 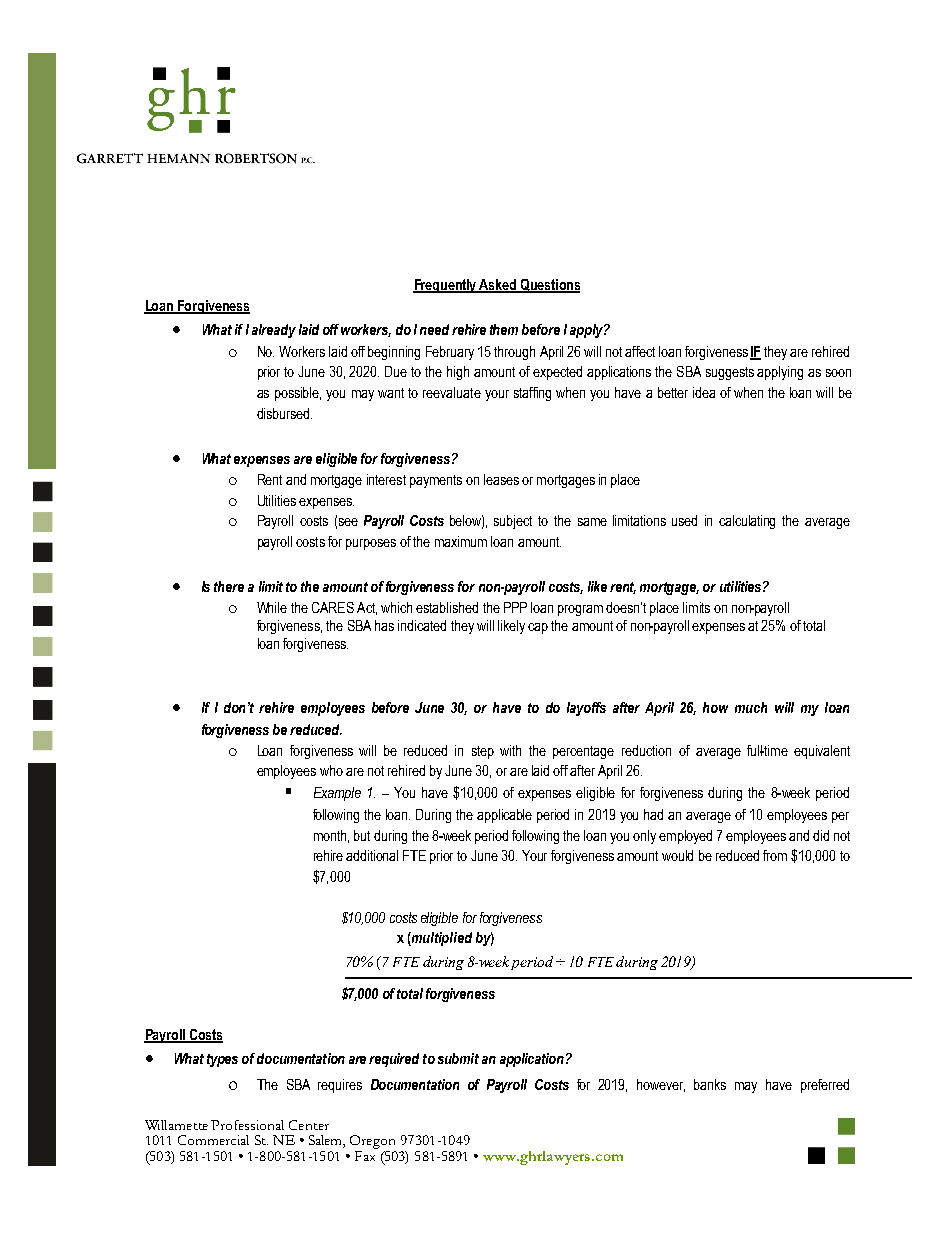 I want to click on applicable, so click(x=504, y=816).
